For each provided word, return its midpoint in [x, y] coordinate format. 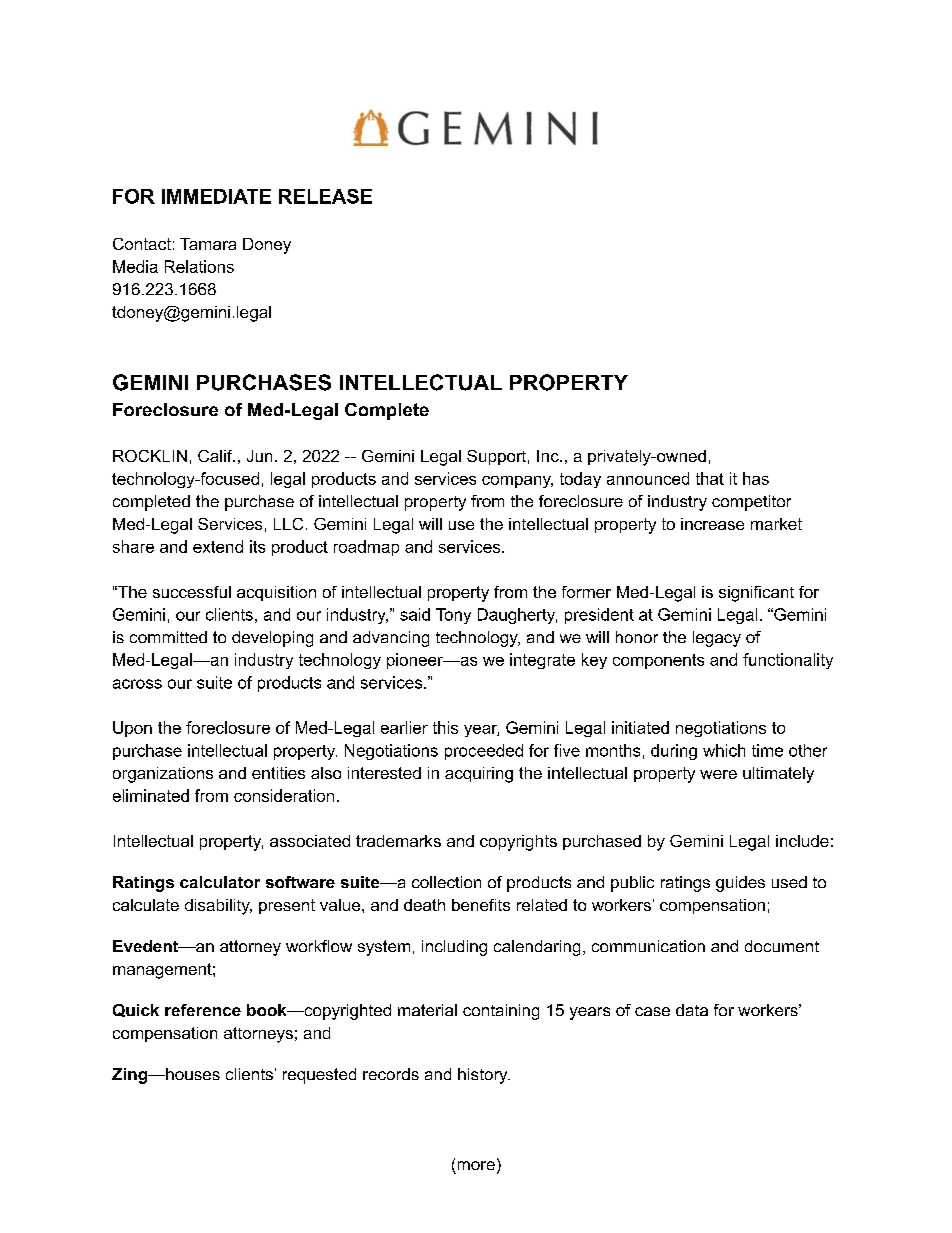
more [476, 1165]
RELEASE [325, 196]
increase [712, 524]
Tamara [208, 244]
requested [319, 1076]
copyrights [518, 843]
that [710, 478]
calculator [220, 882]
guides [740, 884]
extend [218, 546]
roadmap [366, 548]
